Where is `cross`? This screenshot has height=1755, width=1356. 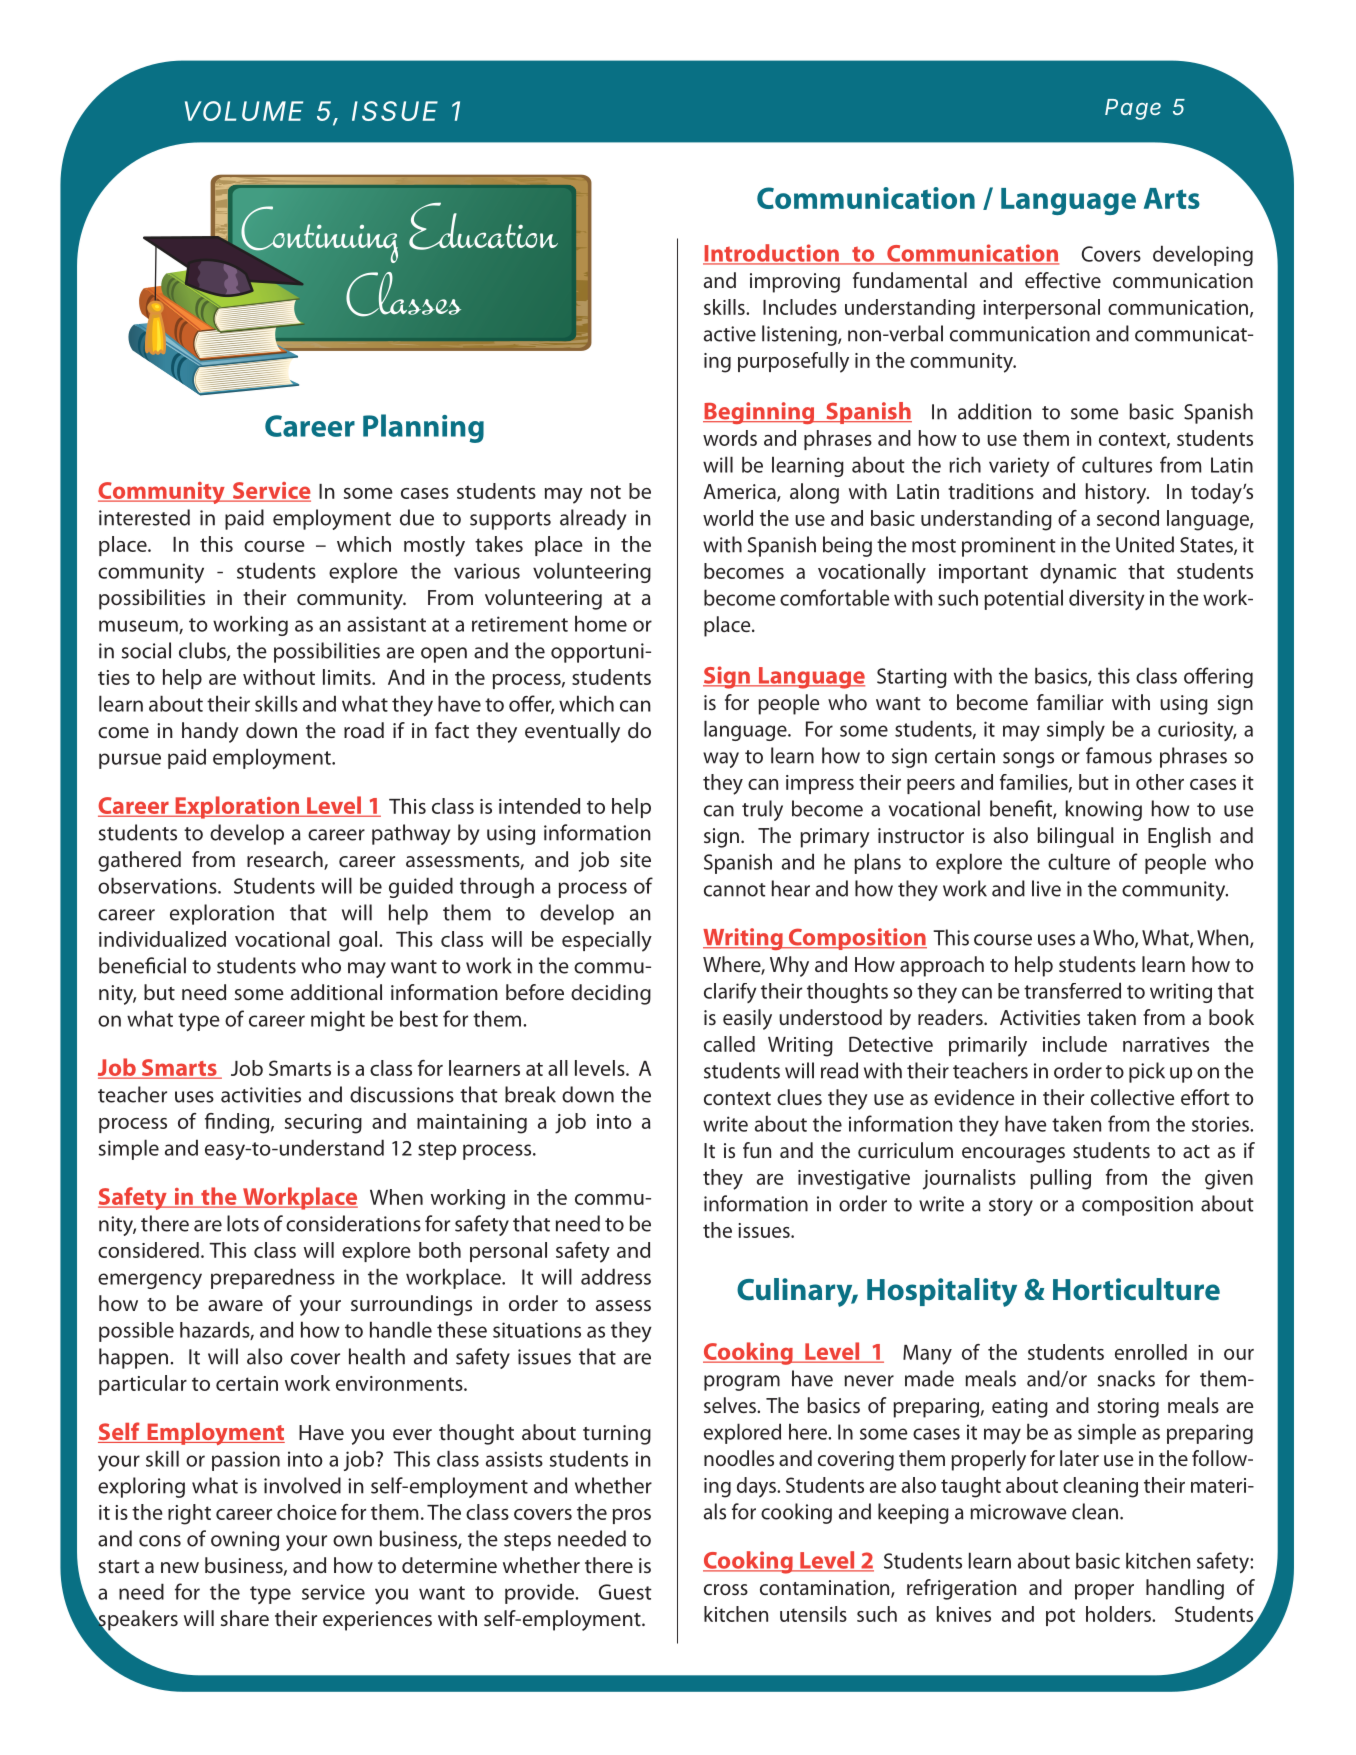
cross is located at coordinates (726, 1589).
